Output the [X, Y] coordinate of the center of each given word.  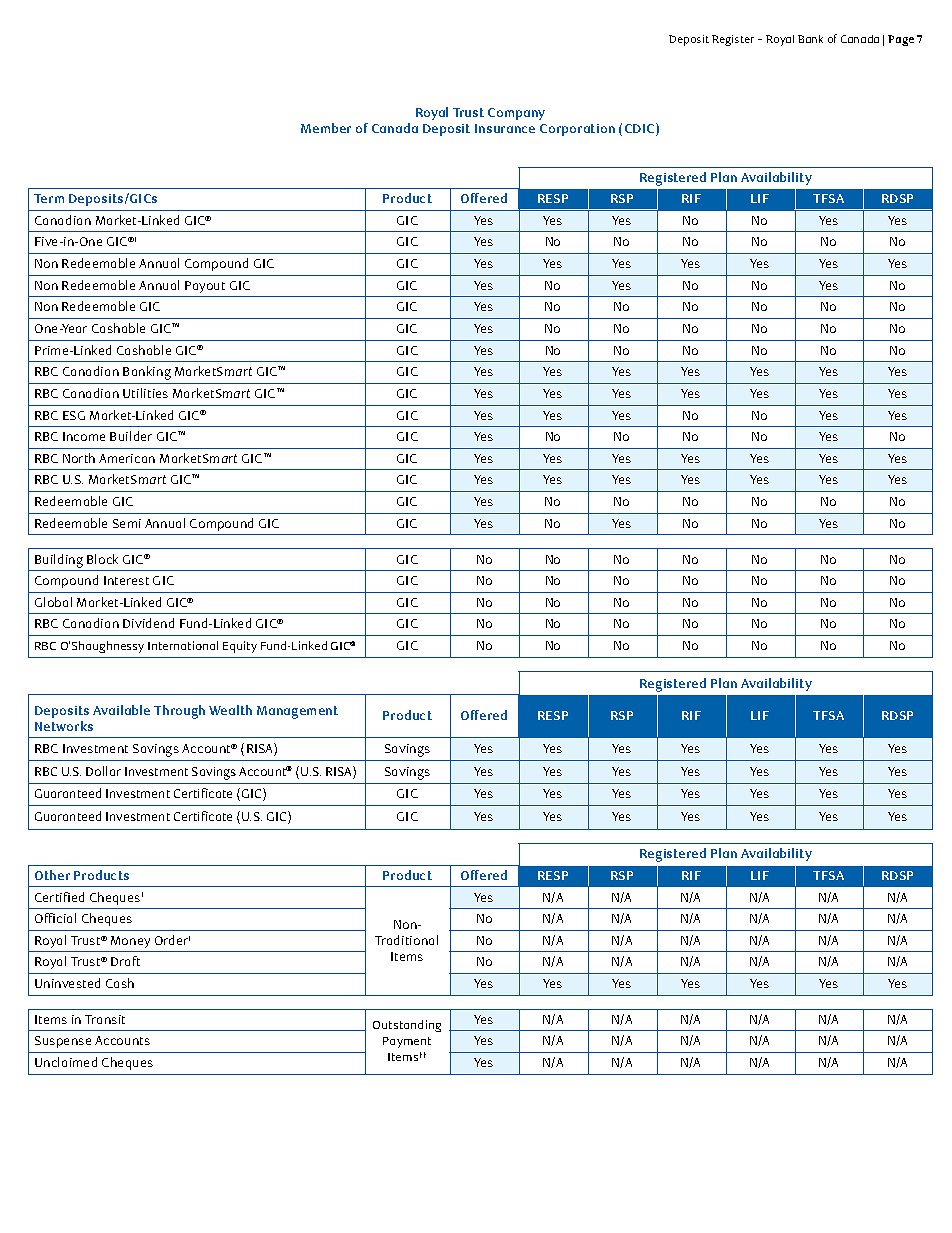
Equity [240, 647]
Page [901, 40]
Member [326, 128]
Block [102, 559]
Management [297, 712]
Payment [407, 1042]
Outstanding [407, 1026]
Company [516, 114]
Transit [105, 1019]
